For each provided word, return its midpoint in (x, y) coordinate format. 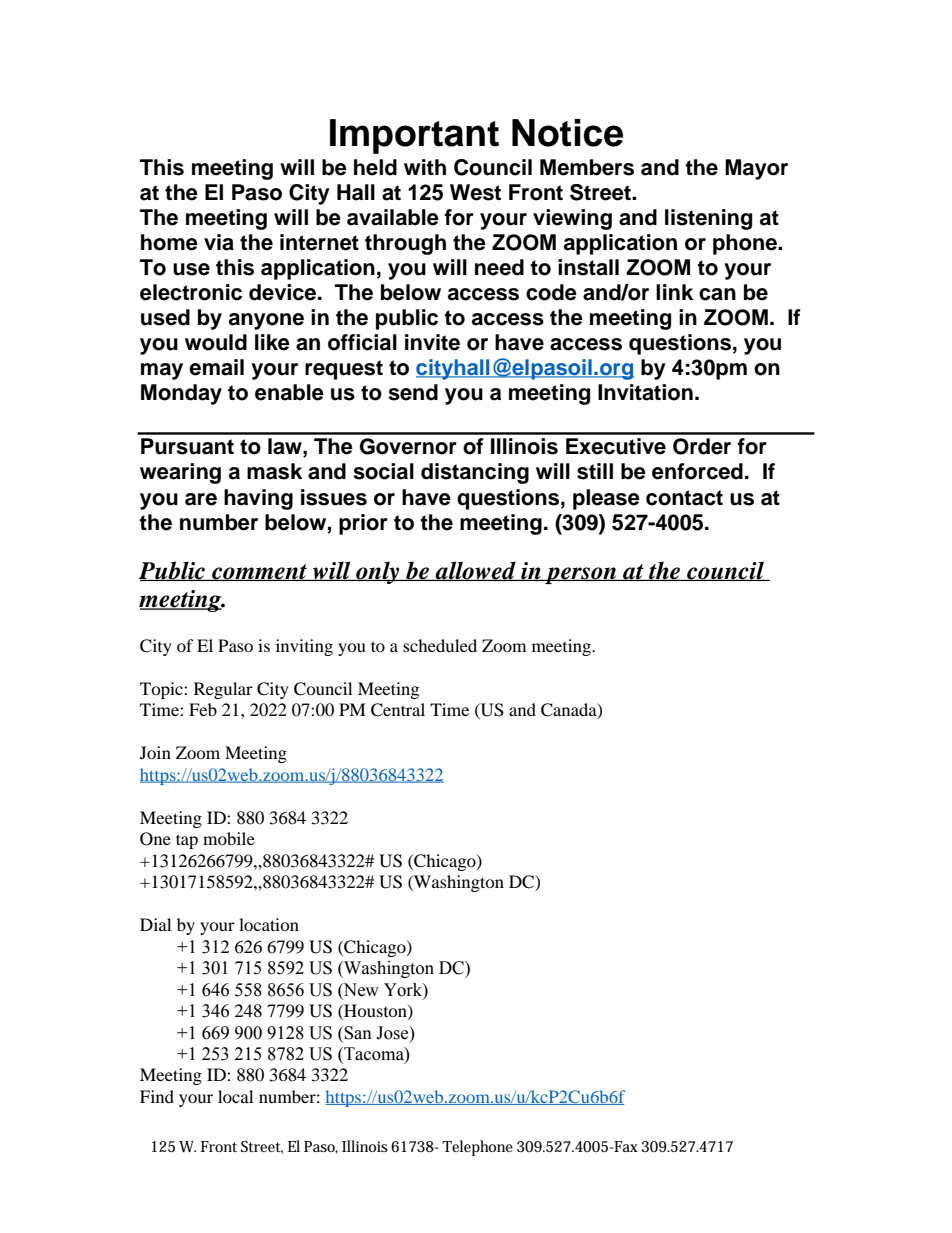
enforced (697, 471)
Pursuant (187, 446)
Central (398, 710)
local (235, 1096)
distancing (475, 473)
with (425, 167)
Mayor (756, 169)
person (581, 575)
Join (155, 752)
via (219, 242)
